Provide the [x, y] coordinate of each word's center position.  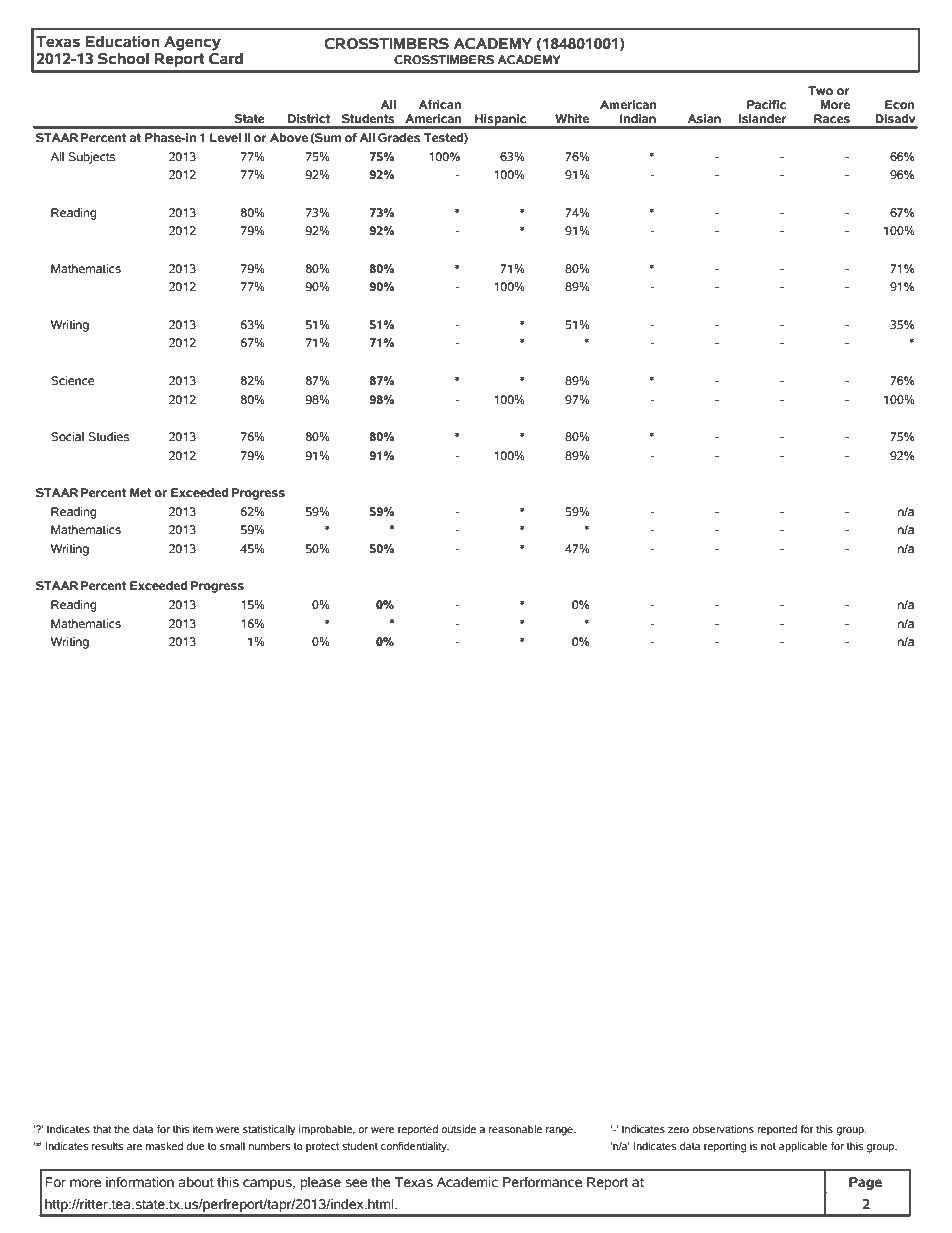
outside [458, 1129]
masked [164, 1146]
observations [723, 1129]
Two [820, 90]
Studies [109, 436]
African [439, 104]
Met [141, 492]
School [123, 58]
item [203, 1129]
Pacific [766, 104]
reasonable [515, 1129]
